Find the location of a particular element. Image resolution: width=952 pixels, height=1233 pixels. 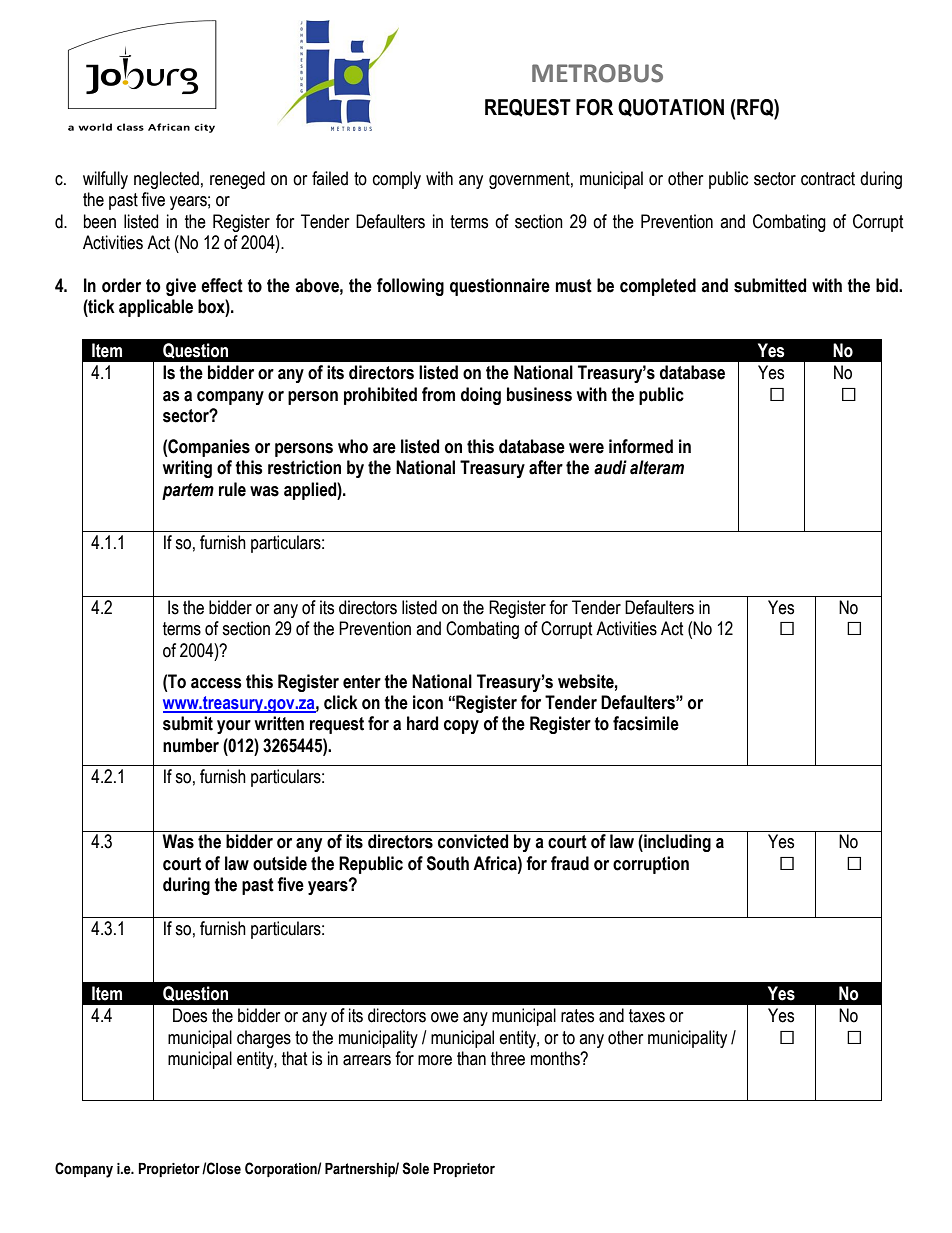

that is located at coordinates (295, 1058).
